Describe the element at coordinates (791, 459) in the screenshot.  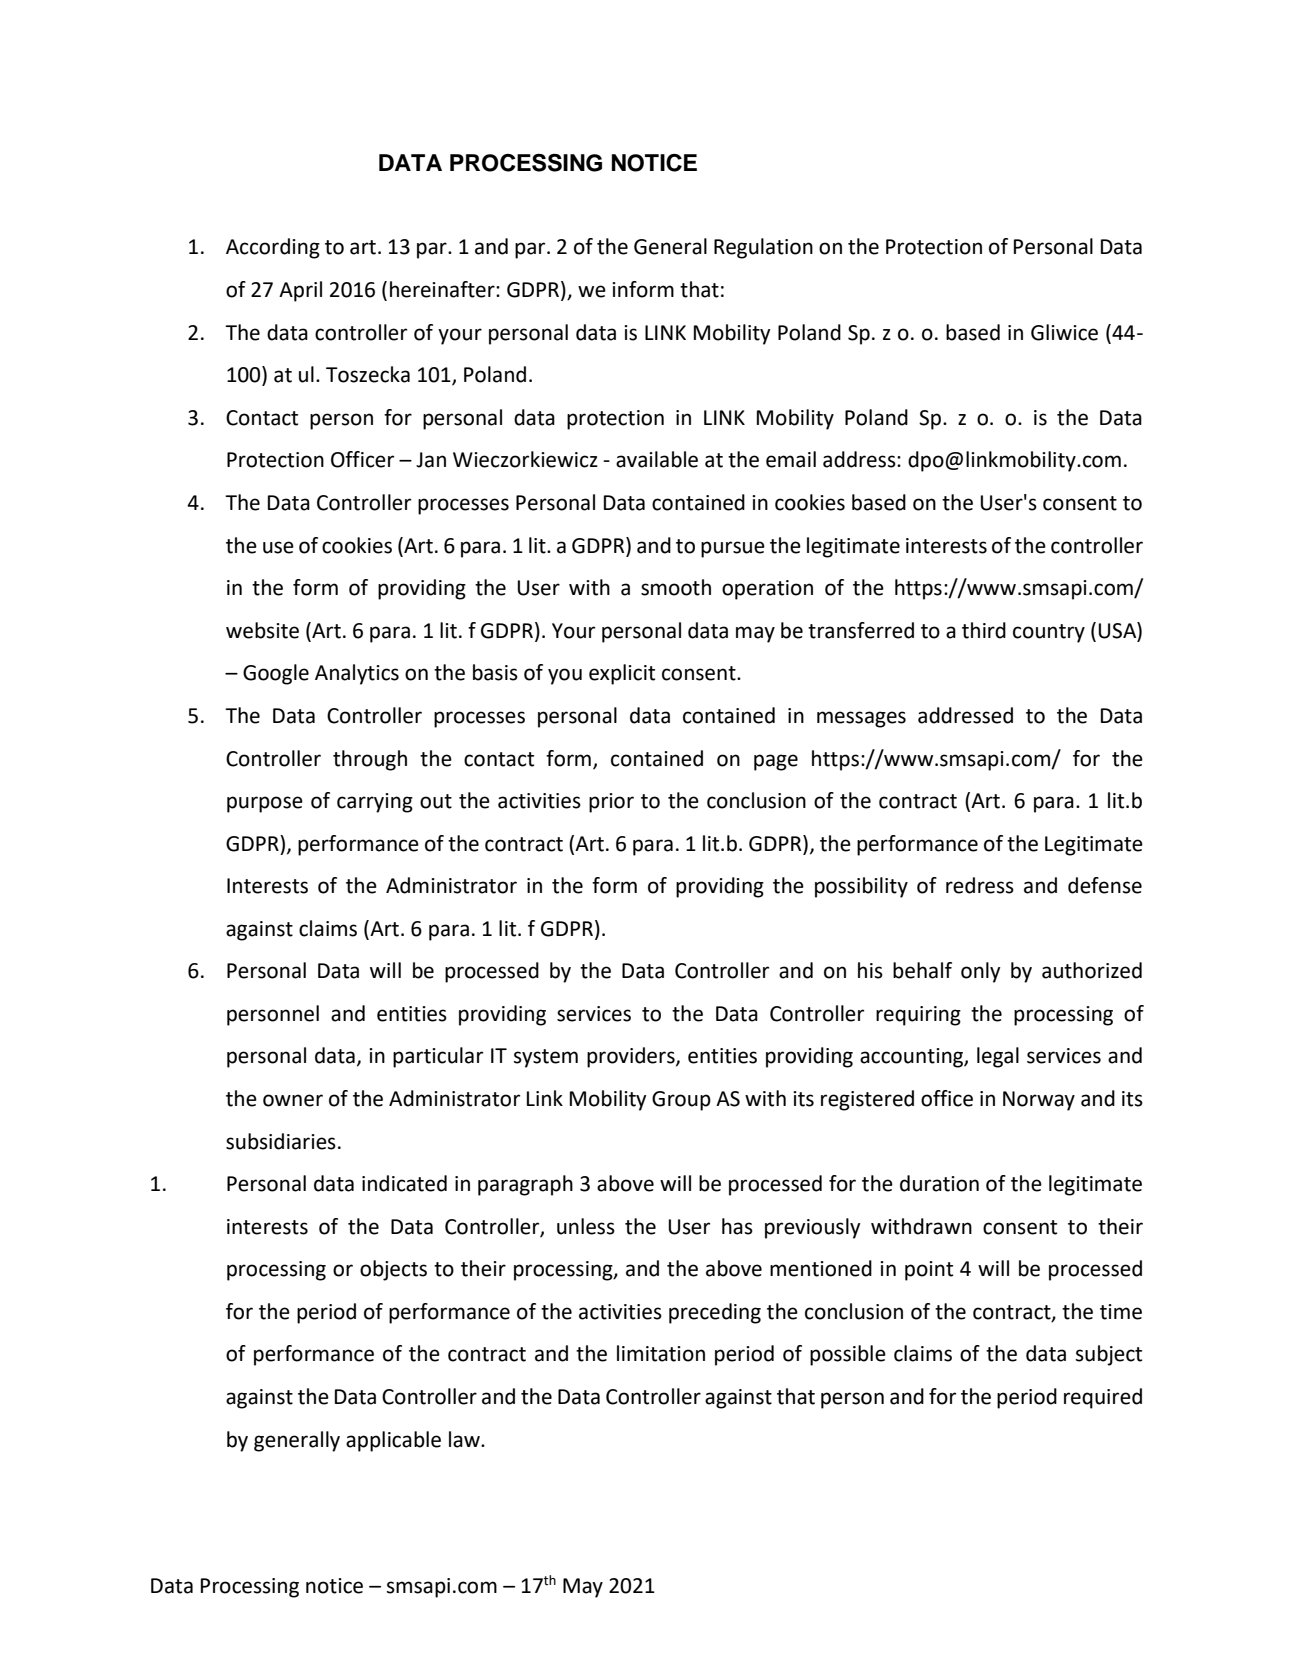
I see `email` at that location.
